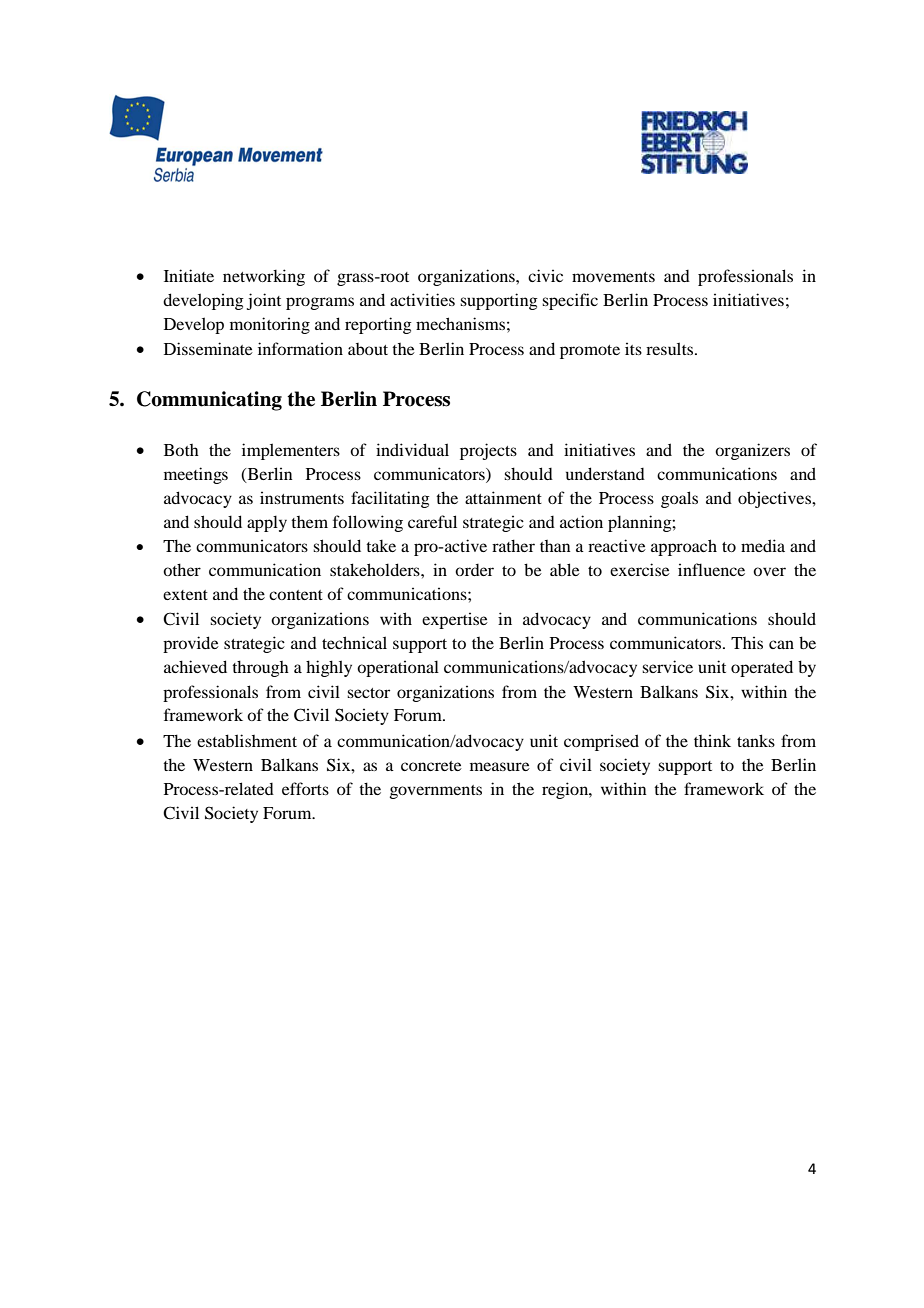 This screenshot has height=1308, width=924. Describe the element at coordinates (455, 620) in the screenshot. I see `expertise` at that location.
